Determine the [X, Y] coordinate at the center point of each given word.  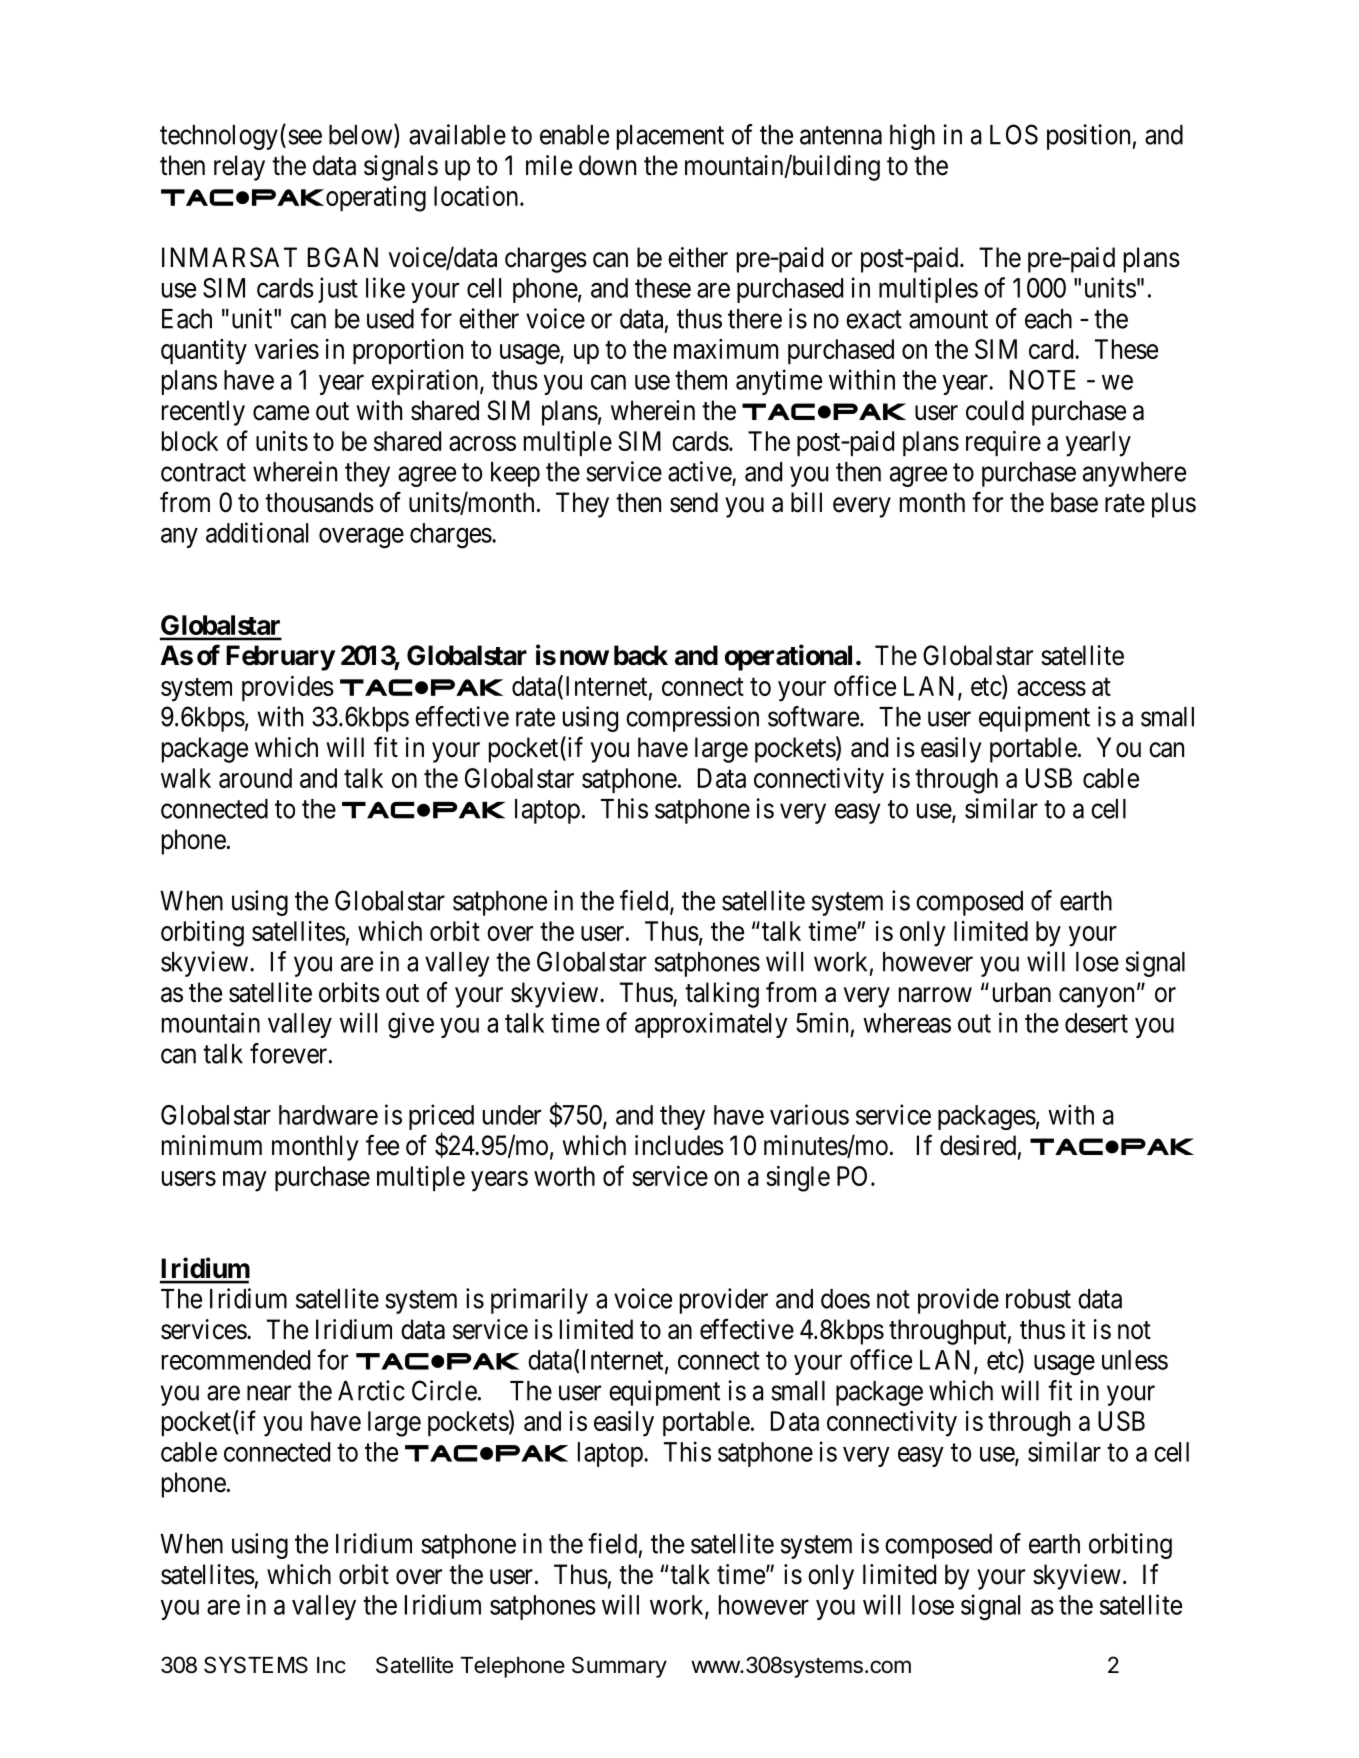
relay [239, 168]
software [813, 716]
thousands [319, 502]
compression [692, 719]
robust [1038, 1299]
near [269, 1393]
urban [1022, 992]
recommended [236, 1360]
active [700, 471]
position [1088, 137]
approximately [711, 1025]
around [255, 778]
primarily [539, 1301]
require [1003, 443]
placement [670, 137]
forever [290, 1053]
